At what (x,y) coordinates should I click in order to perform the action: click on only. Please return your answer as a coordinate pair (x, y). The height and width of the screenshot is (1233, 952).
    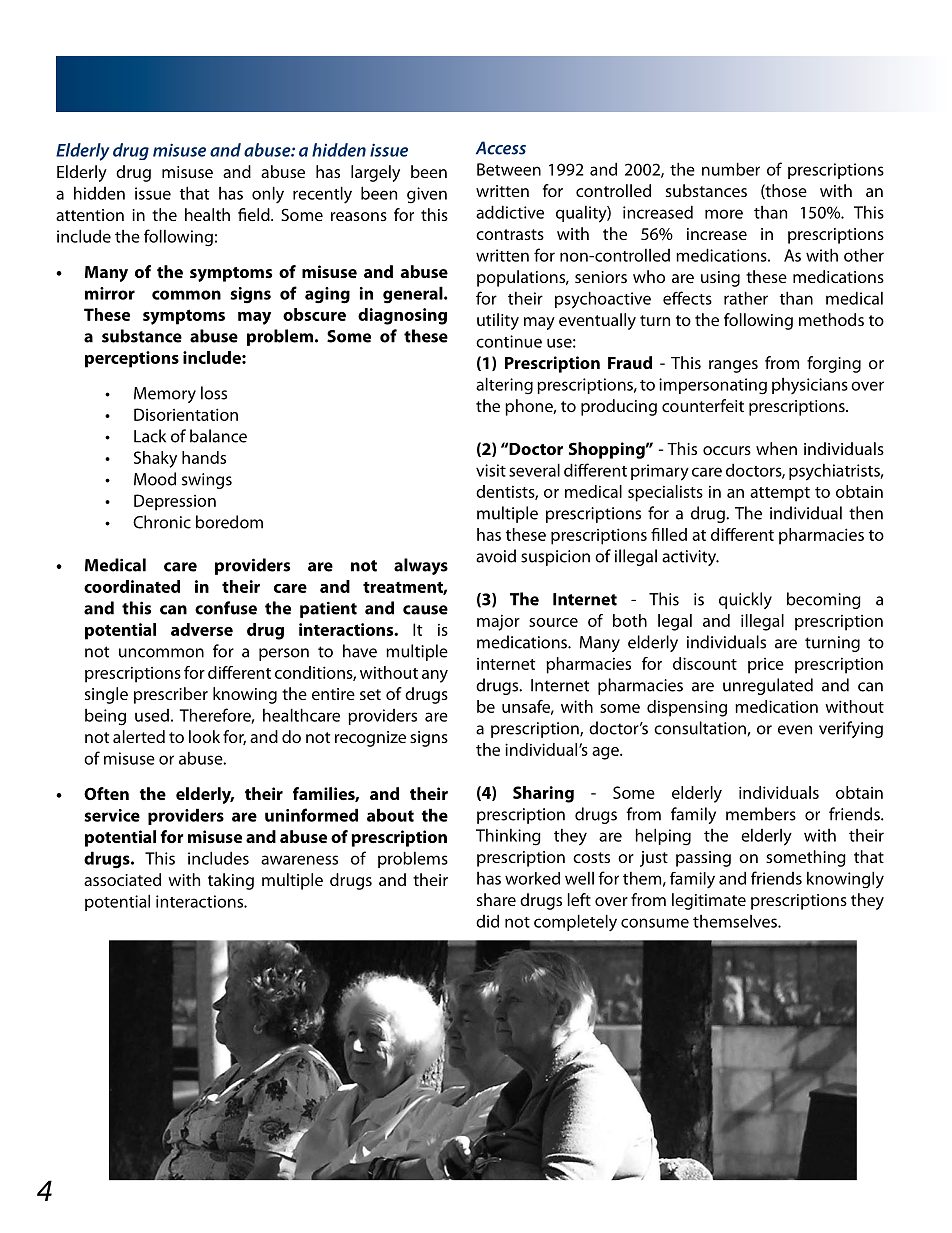
    Looking at the image, I should click on (268, 195).
